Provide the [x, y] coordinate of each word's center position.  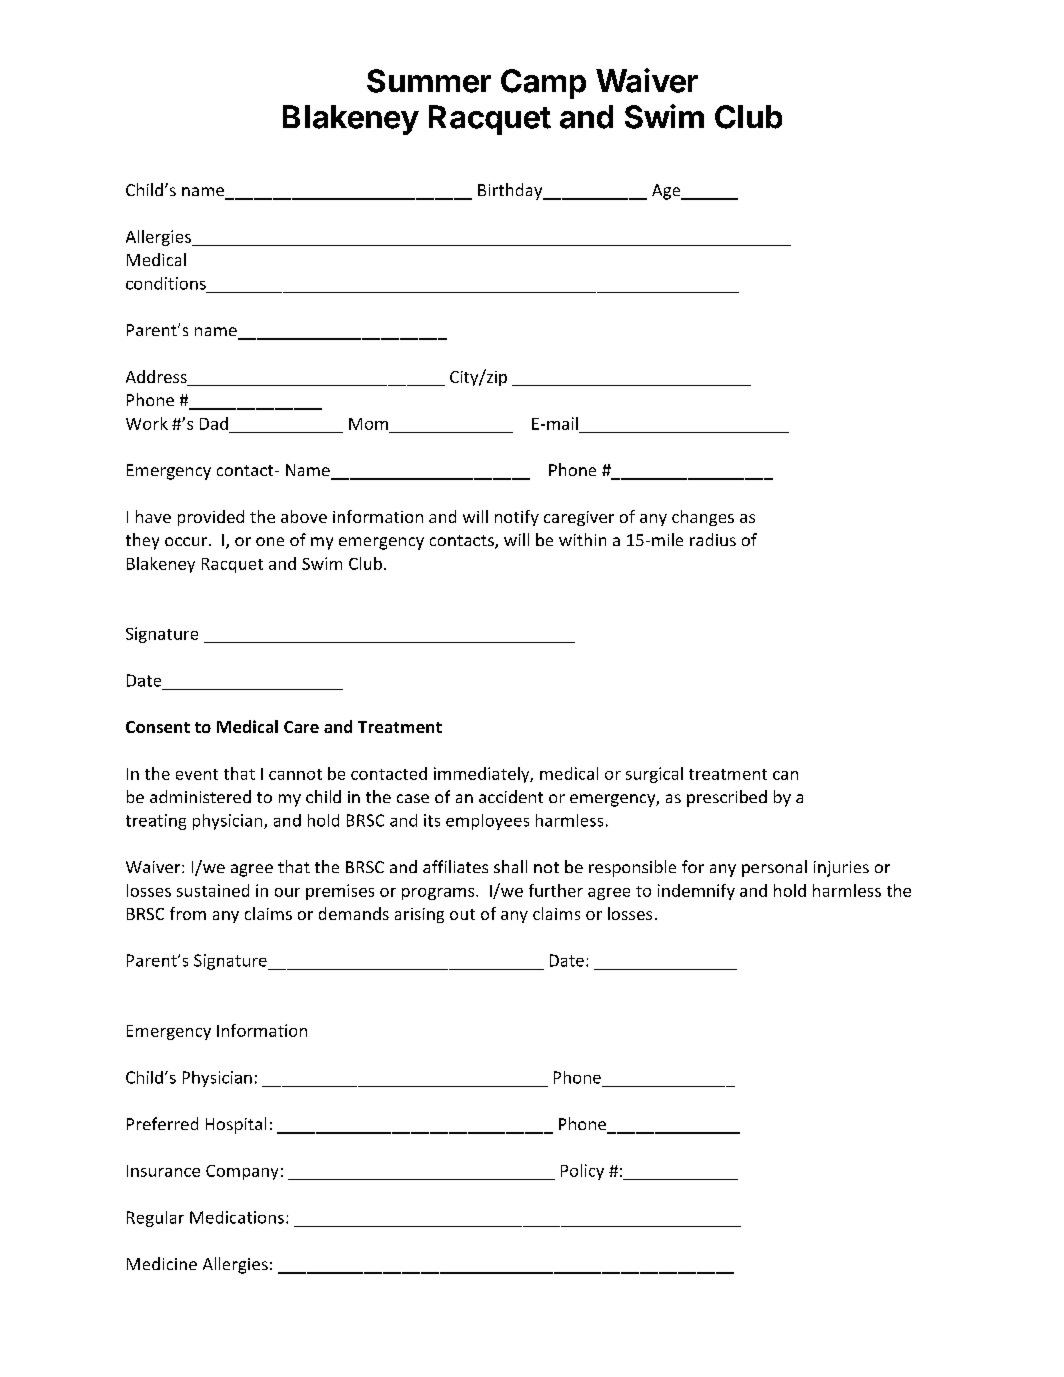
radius [713, 539]
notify [517, 518]
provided [211, 518]
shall [510, 866]
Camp [543, 84]
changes [703, 518]
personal [774, 868]
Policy [582, 1172]
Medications [238, 1217]
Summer [429, 81]
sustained [213, 890]
